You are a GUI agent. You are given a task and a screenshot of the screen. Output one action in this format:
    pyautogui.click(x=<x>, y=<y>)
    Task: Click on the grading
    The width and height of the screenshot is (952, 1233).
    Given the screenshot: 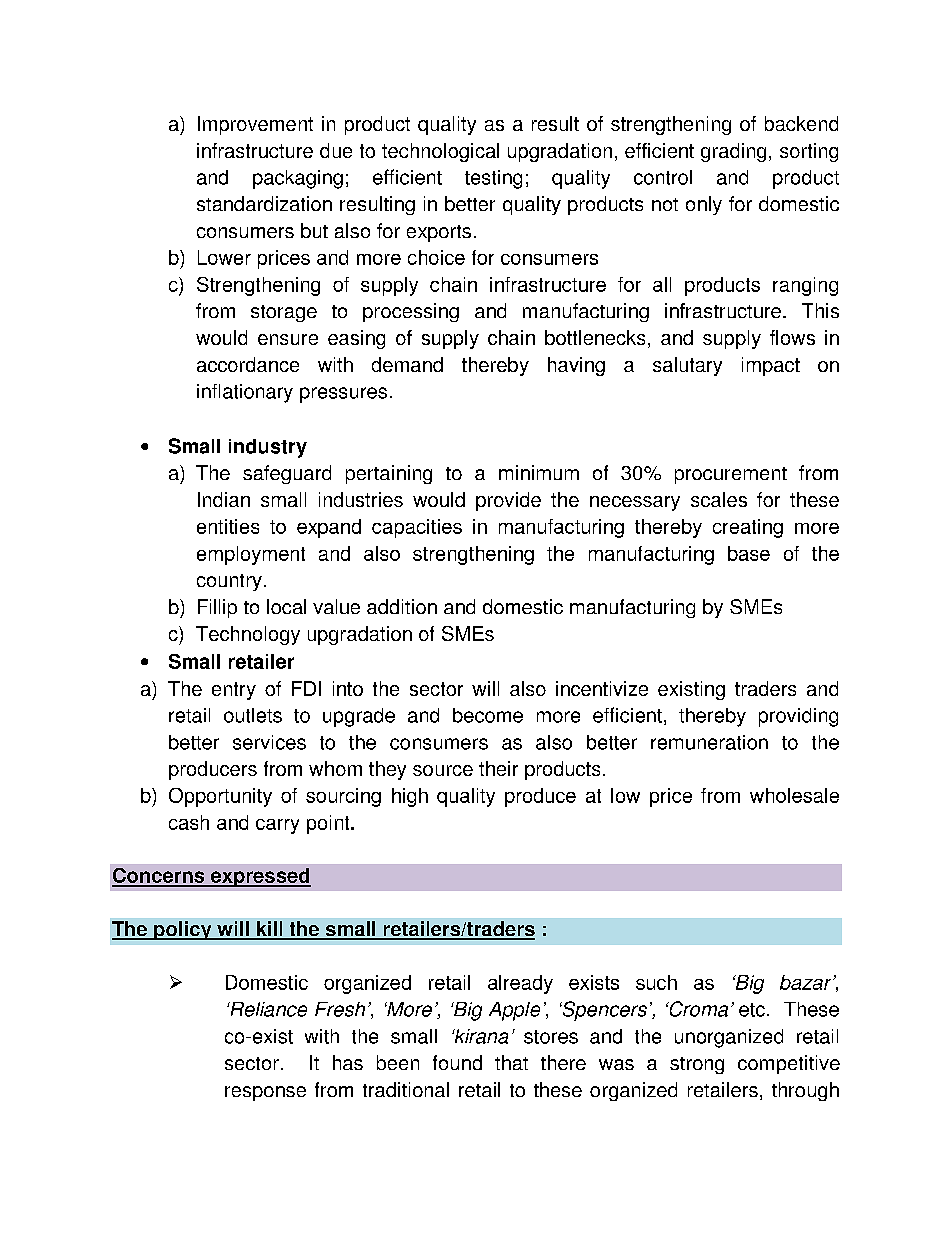 What is the action you would take?
    pyautogui.click(x=733, y=152)
